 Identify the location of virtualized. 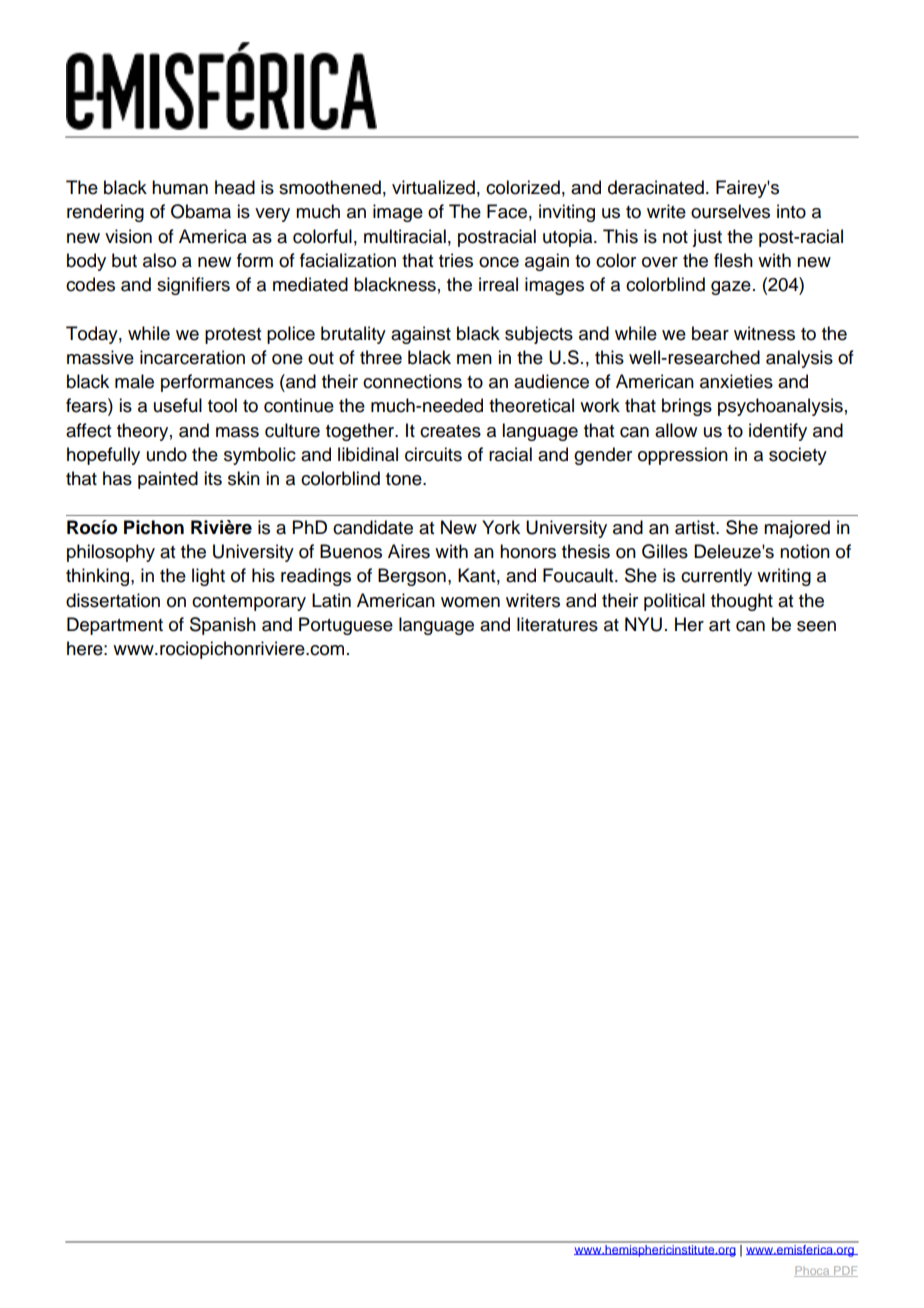
(433, 187).
